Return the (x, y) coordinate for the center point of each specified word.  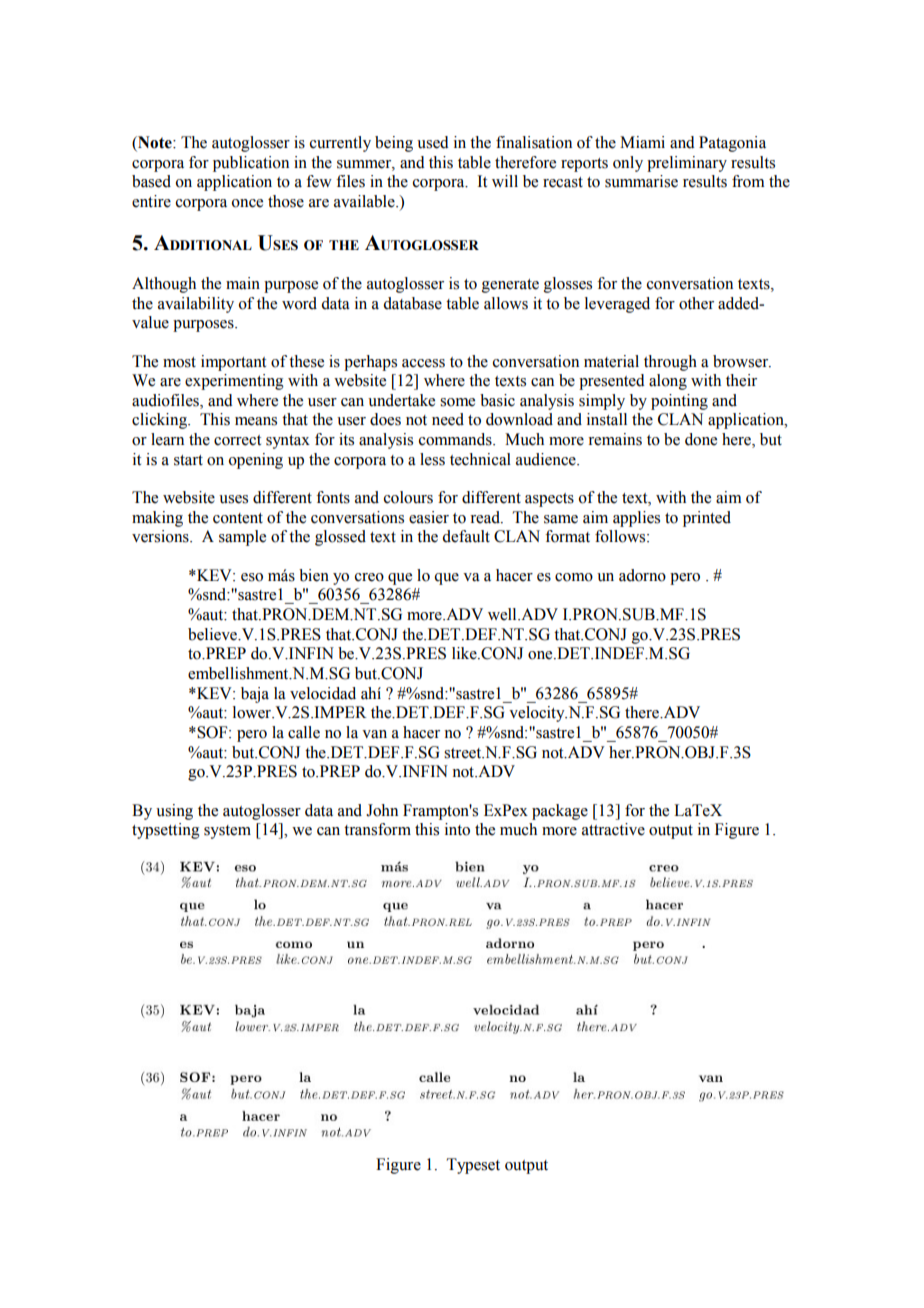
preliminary (687, 164)
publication (251, 164)
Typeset (473, 1166)
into (457, 829)
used (433, 142)
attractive (613, 829)
